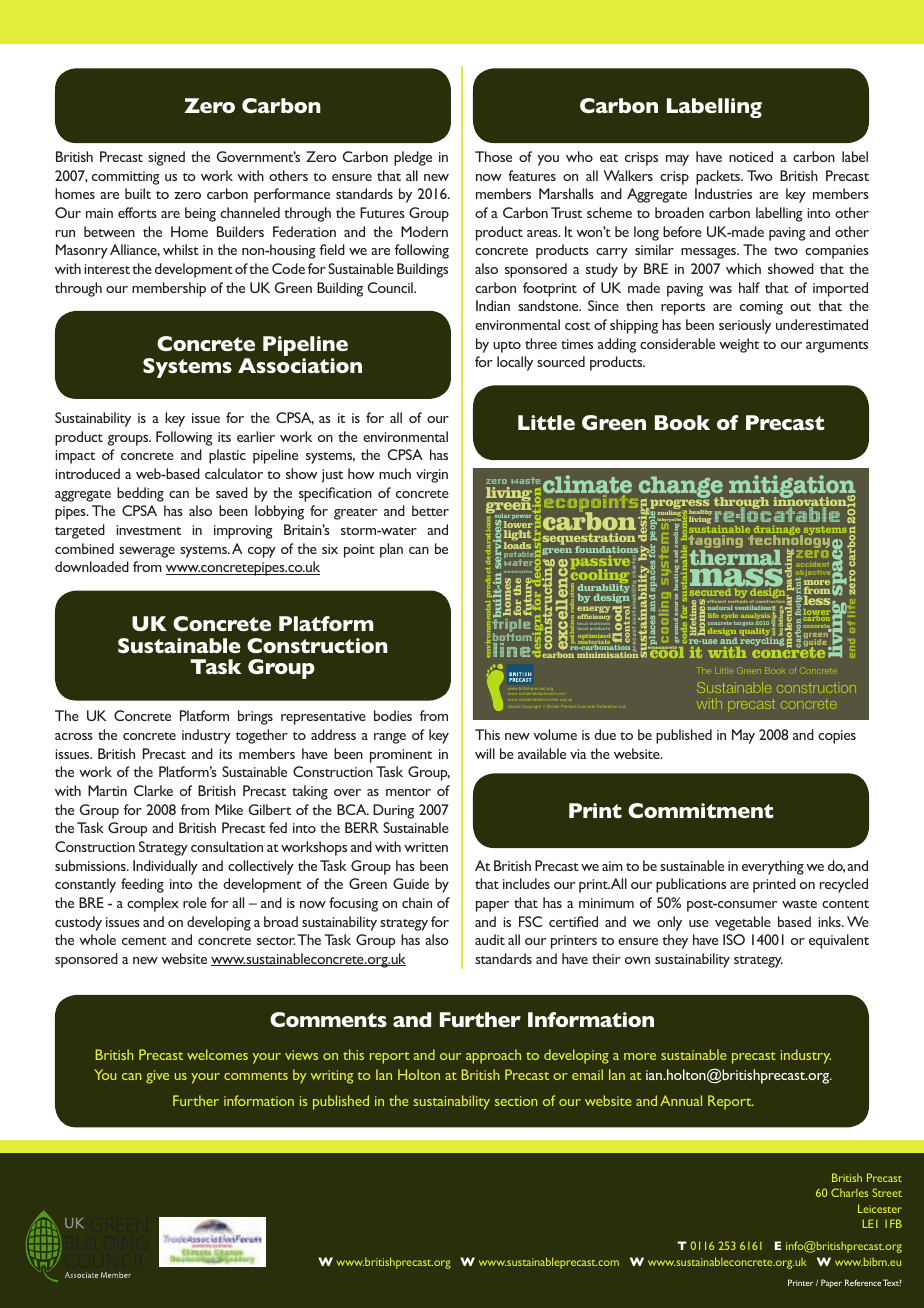 Image resolution: width=924 pixels, height=1308 pixels. Describe the element at coordinates (255, 717) in the screenshot. I see `brings` at that location.
